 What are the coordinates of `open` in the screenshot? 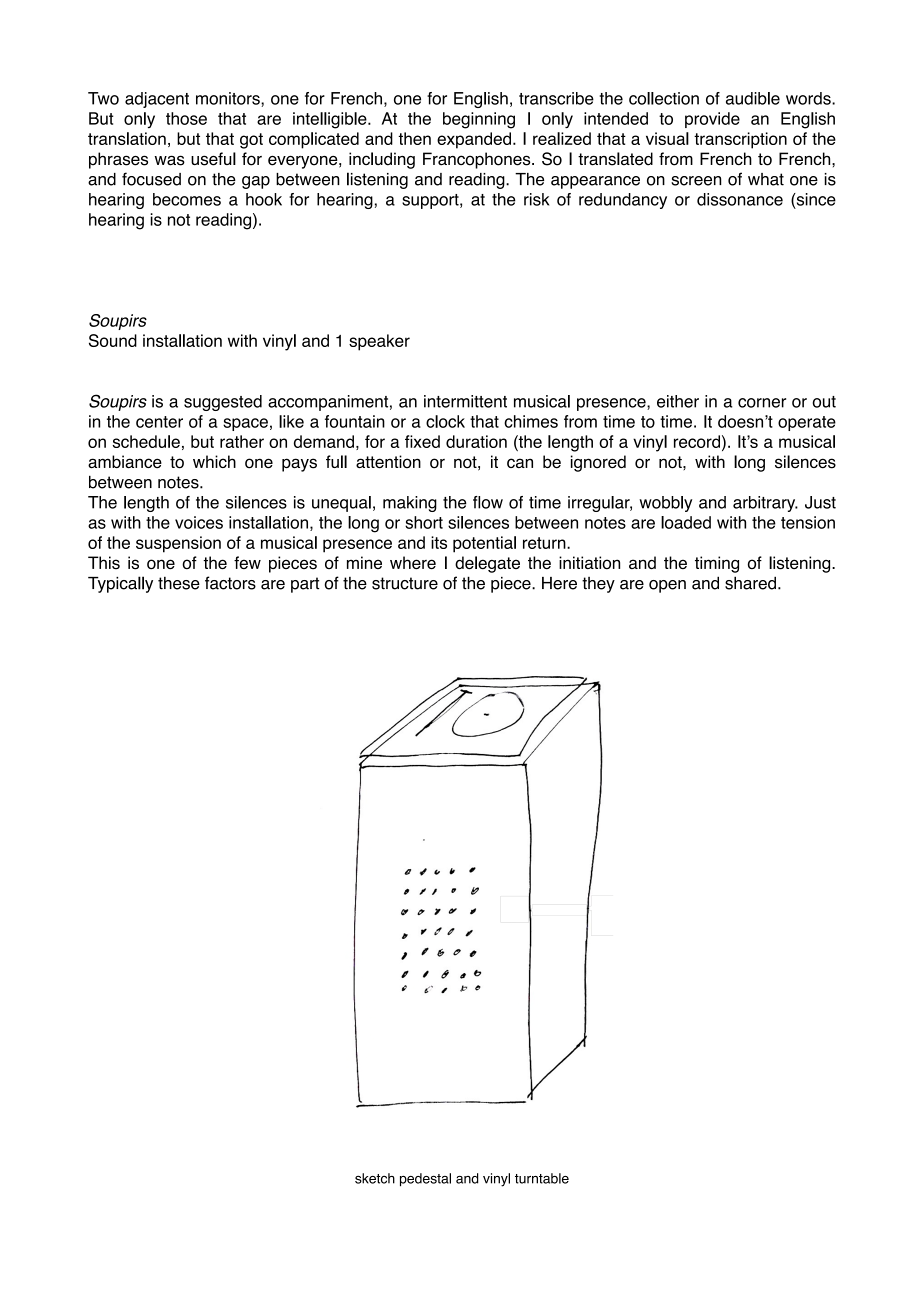 It's located at (667, 586).
